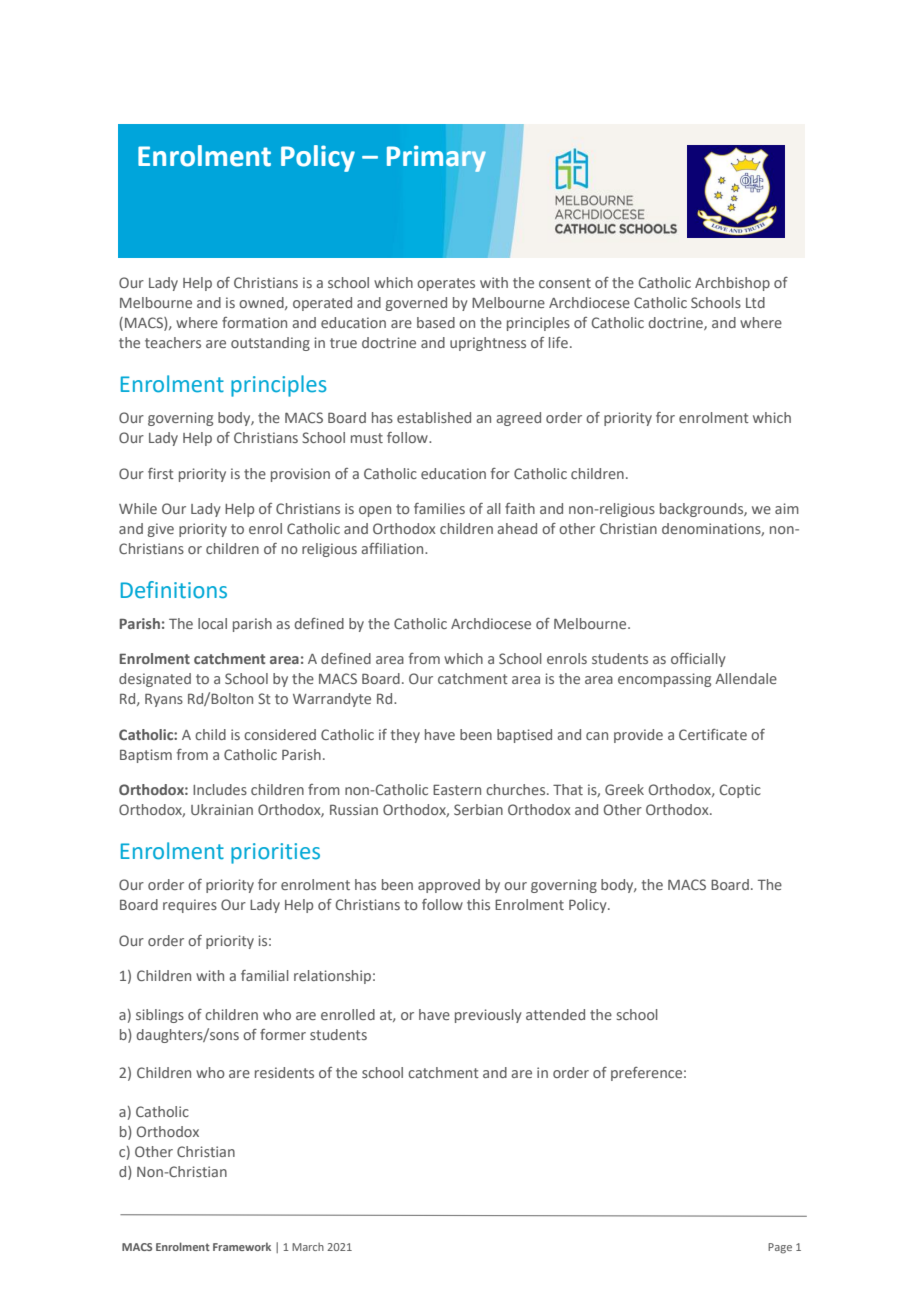 The height and width of the screenshot is (1309, 924). Describe the element at coordinates (434, 417) in the screenshot. I see `established` at that location.
